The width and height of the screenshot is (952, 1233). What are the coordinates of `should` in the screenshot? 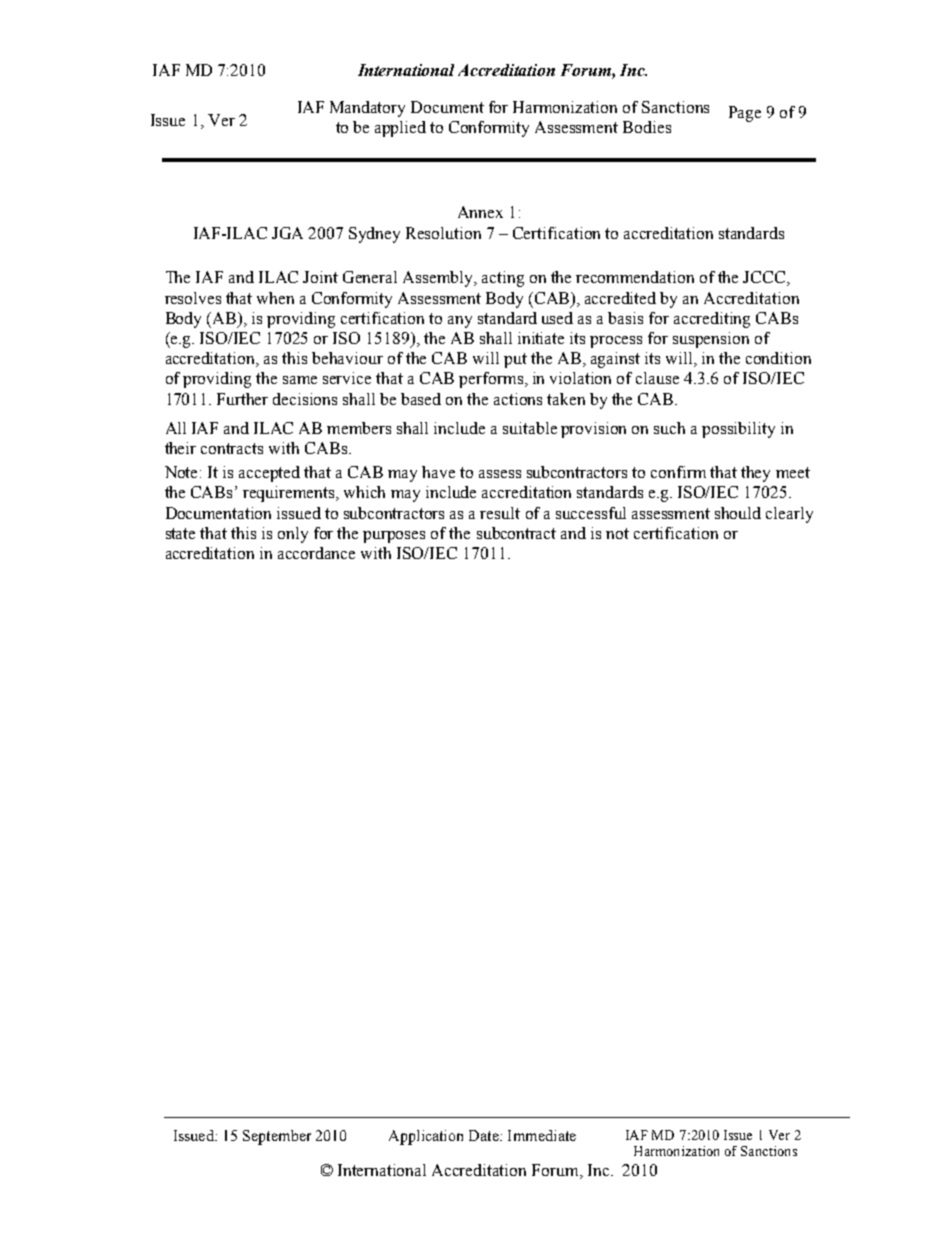 It's located at (738, 513).
